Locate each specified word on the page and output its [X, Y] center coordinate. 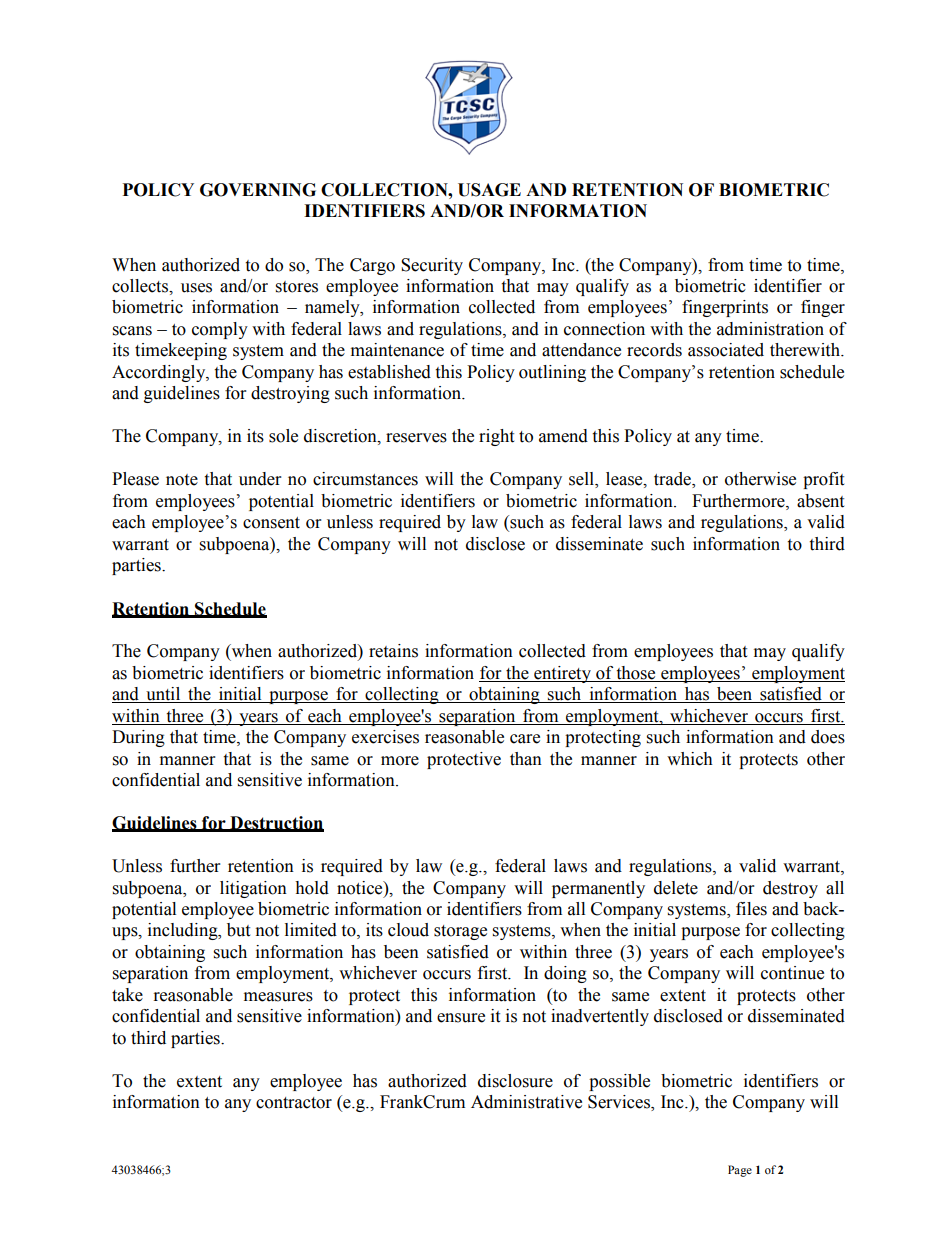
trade [673, 480]
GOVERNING [258, 190]
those [636, 674]
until [163, 695]
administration [770, 329]
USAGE [489, 190]
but [238, 930]
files [751, 909]
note [182, 480]
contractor [294, 1103]
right [496, 437]
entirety [563, 674]
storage [460, 932]
